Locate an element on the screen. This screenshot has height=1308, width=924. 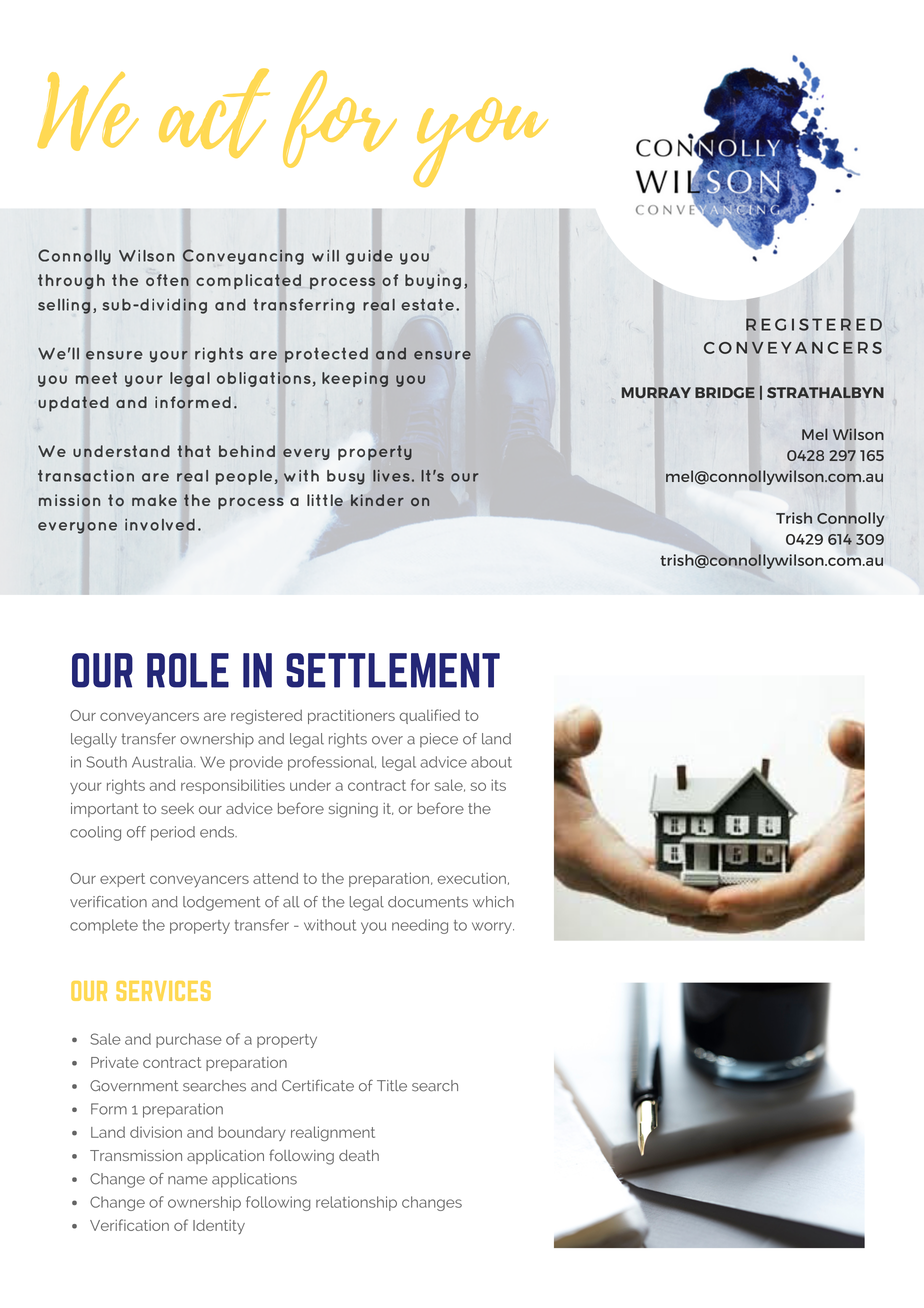
off is located at coordinates (136, 832).
